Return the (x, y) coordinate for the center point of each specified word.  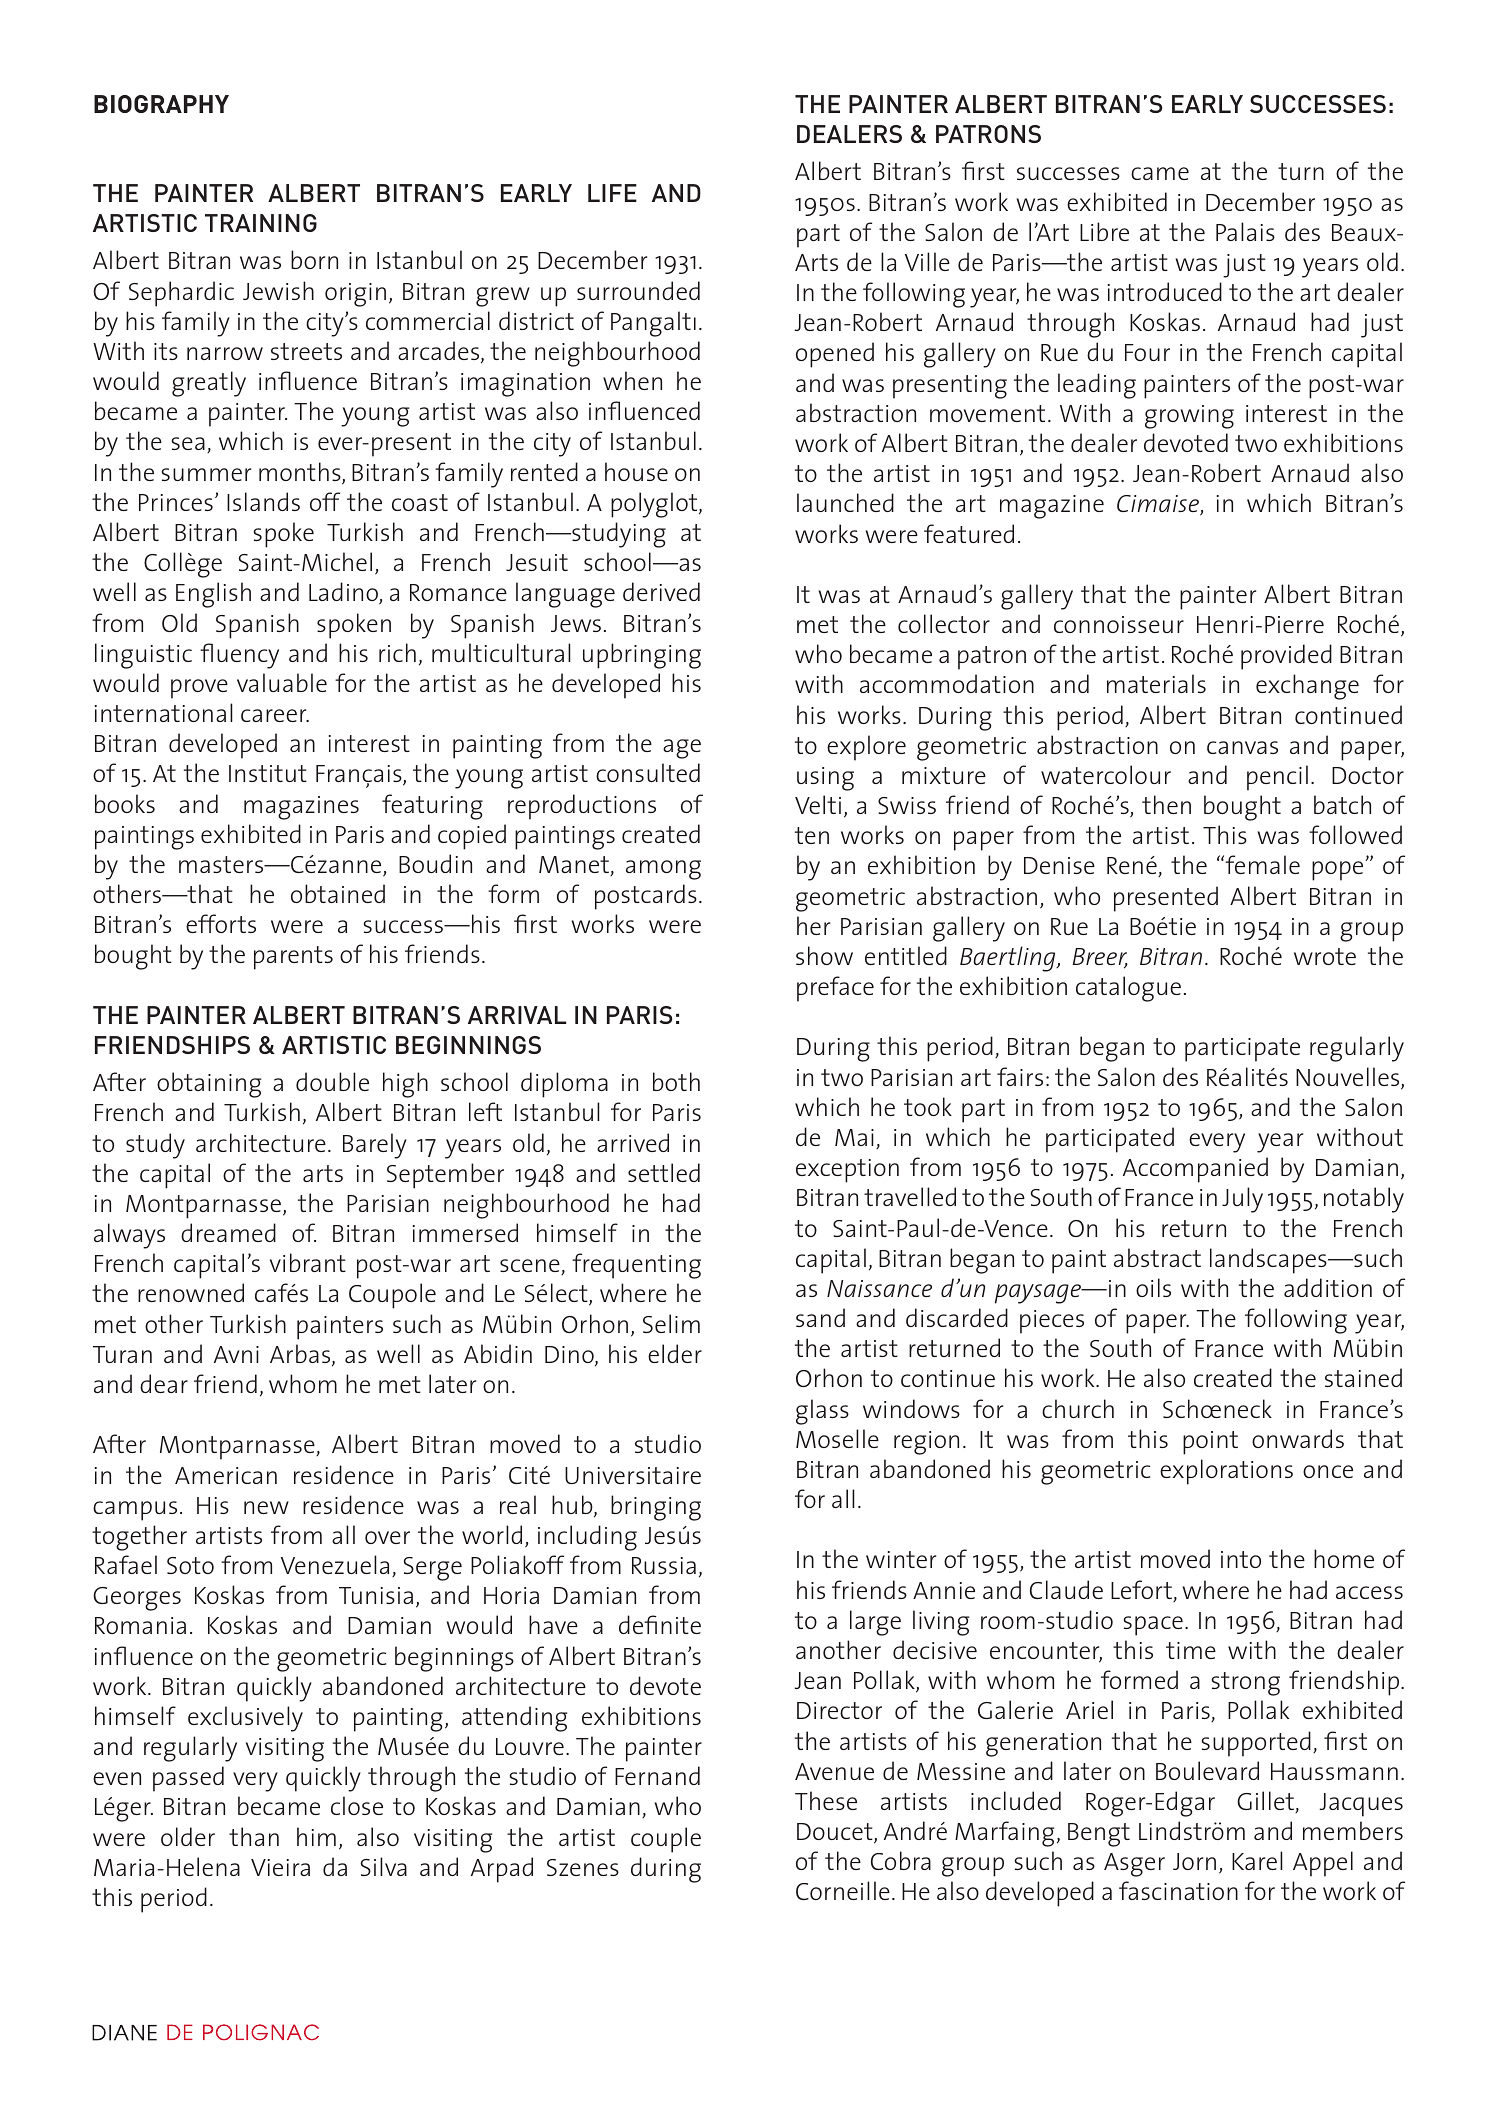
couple (666, 1840)
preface (835, 989)
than (254, 1836)
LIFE (612, 193)
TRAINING (261, 223)
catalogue (1128, 989)
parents (293, 958)
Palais (1245, 231)
